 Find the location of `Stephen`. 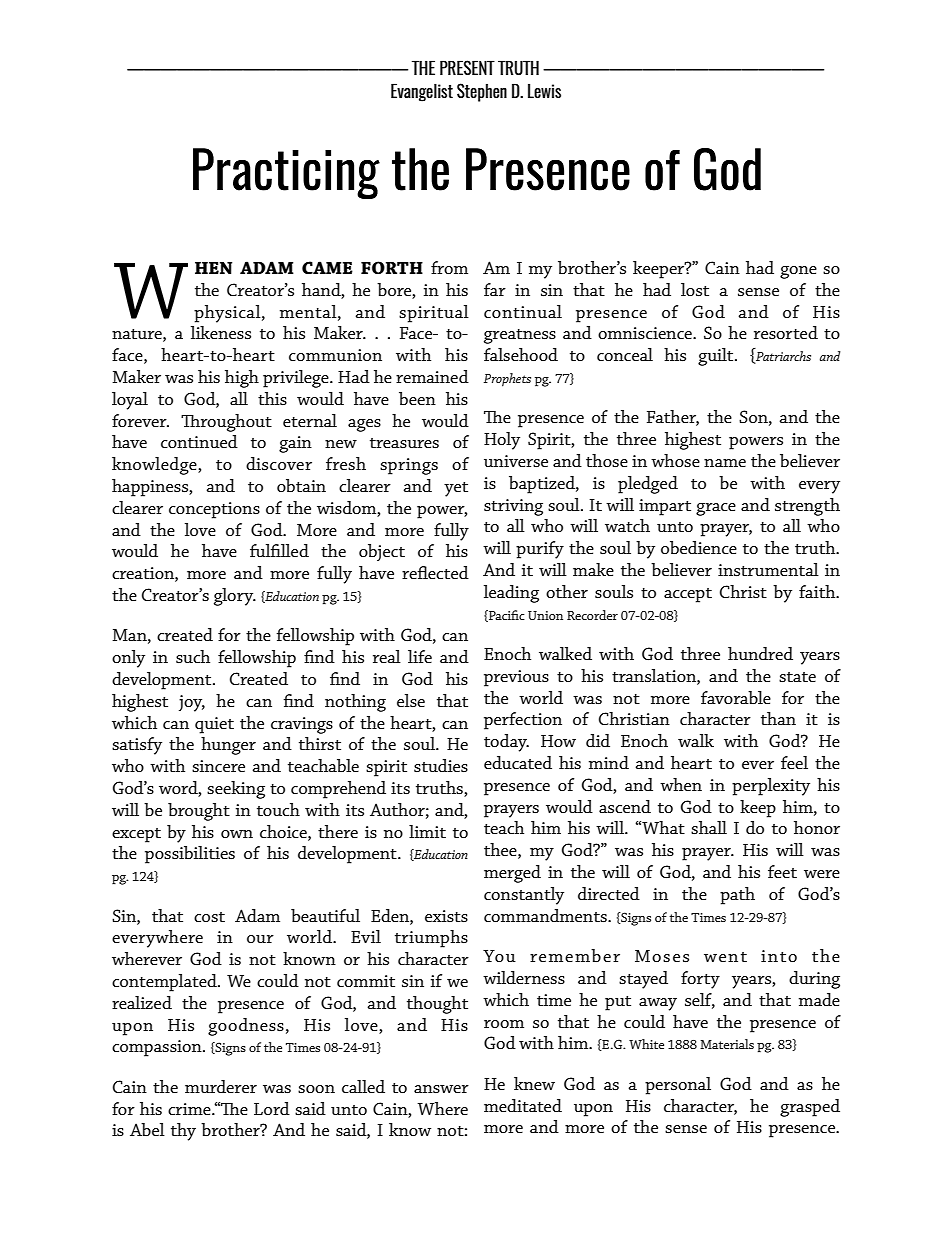

Stephen is located at coordinates (482, 92).
